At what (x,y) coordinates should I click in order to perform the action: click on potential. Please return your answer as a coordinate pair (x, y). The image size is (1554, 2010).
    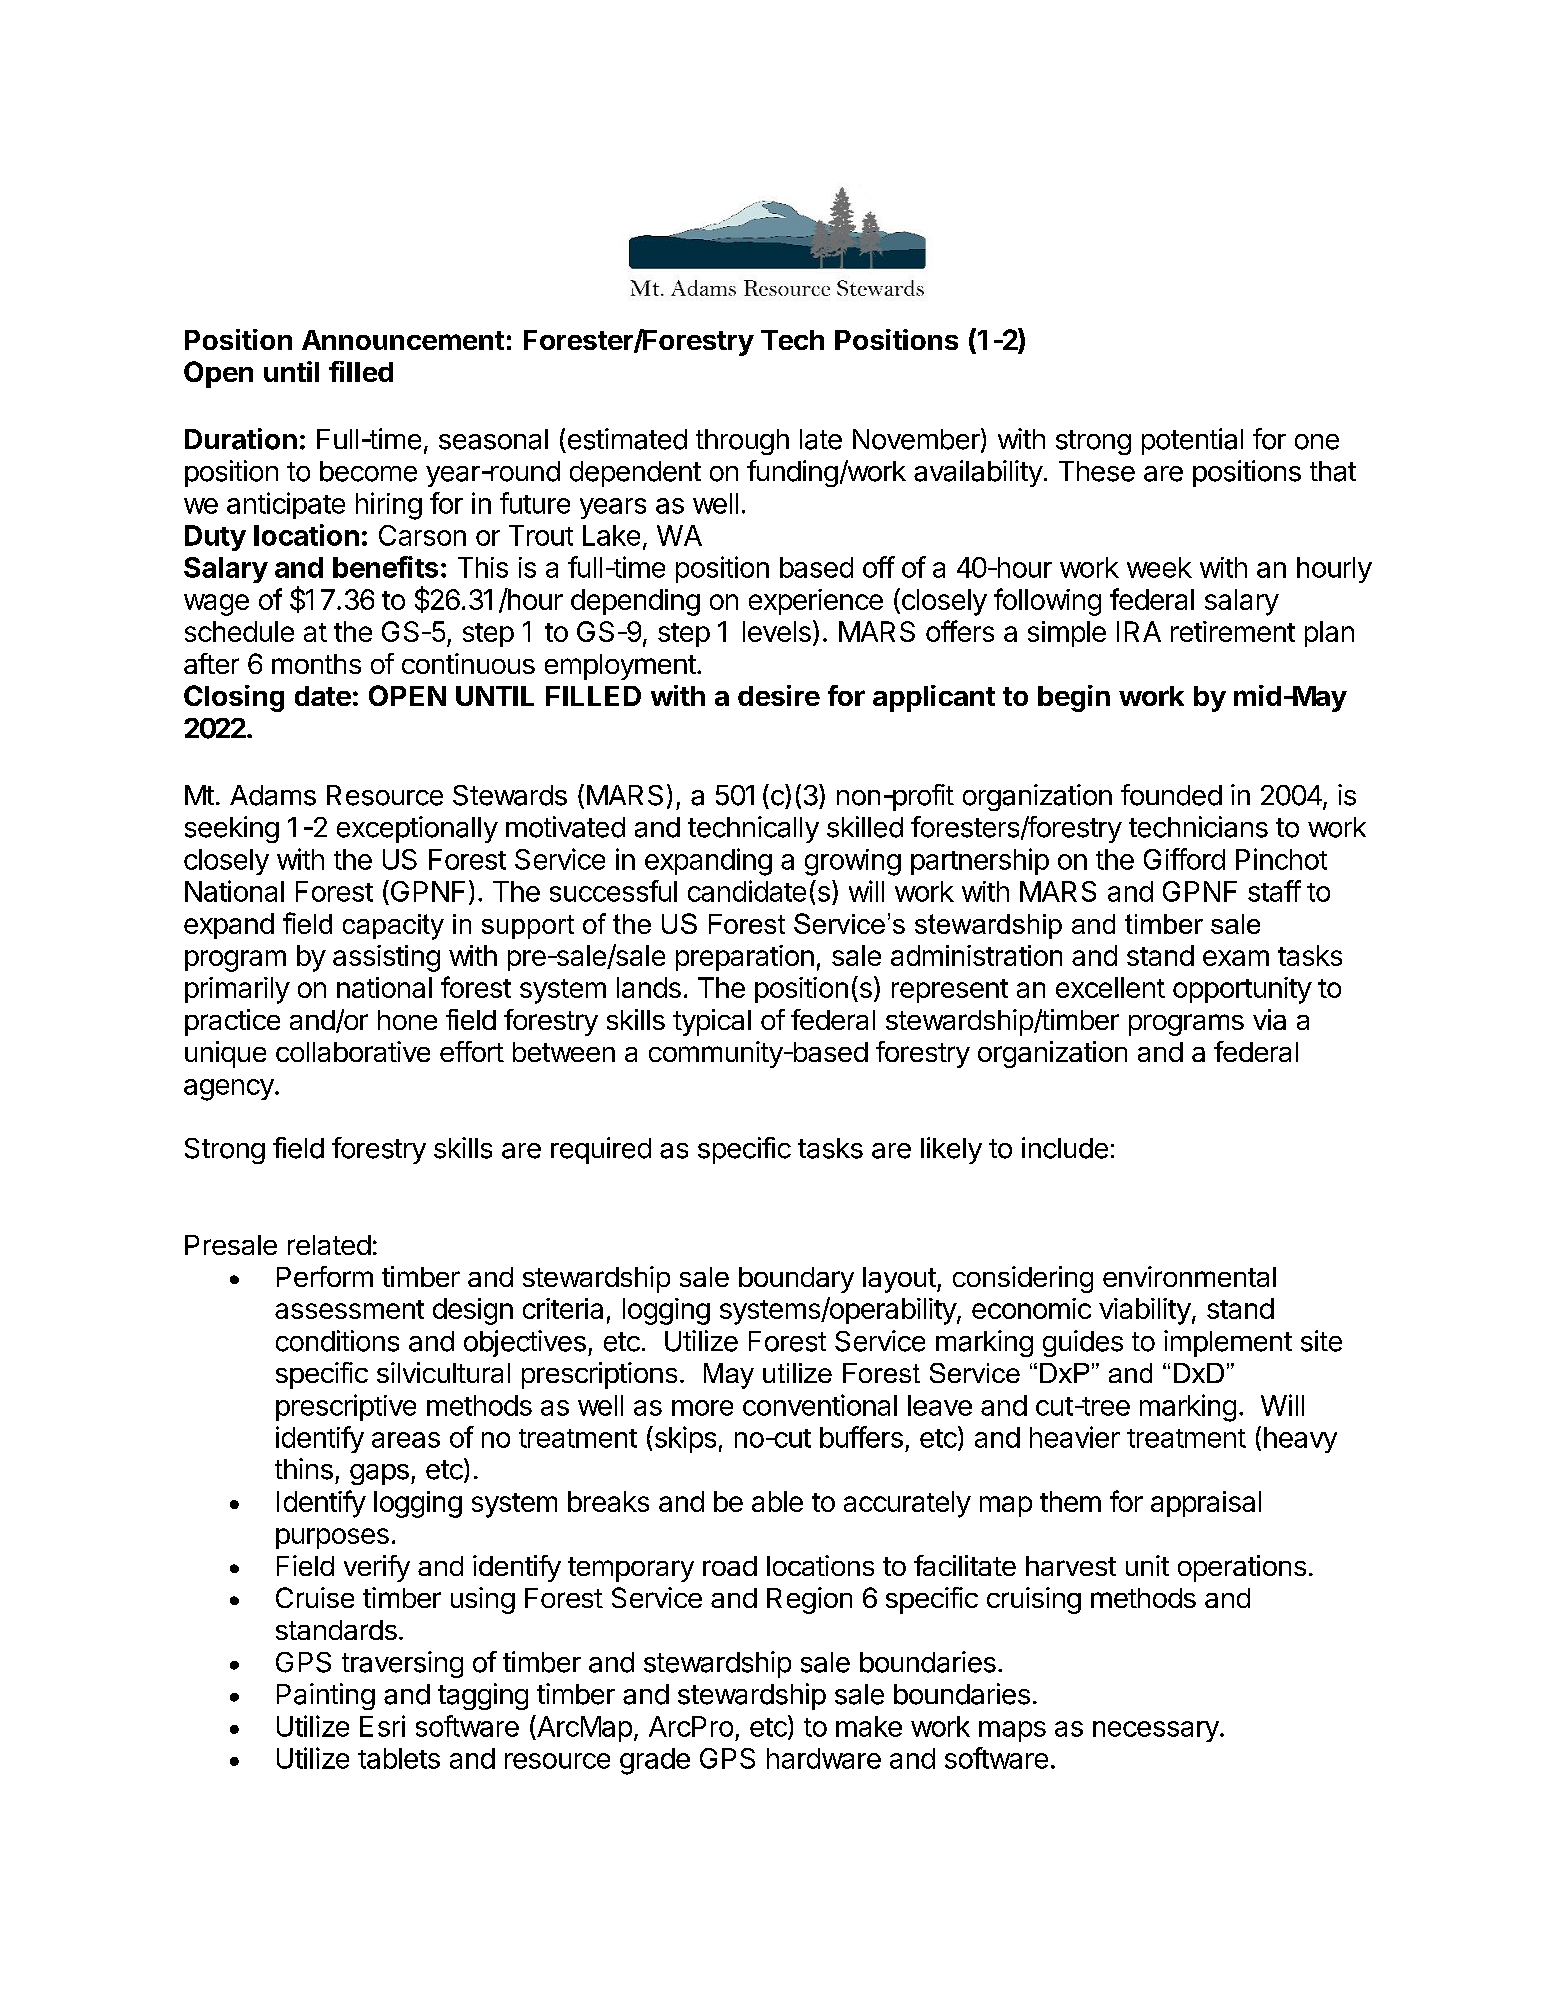
    Looking at the image, I should click on (1192, 441).
